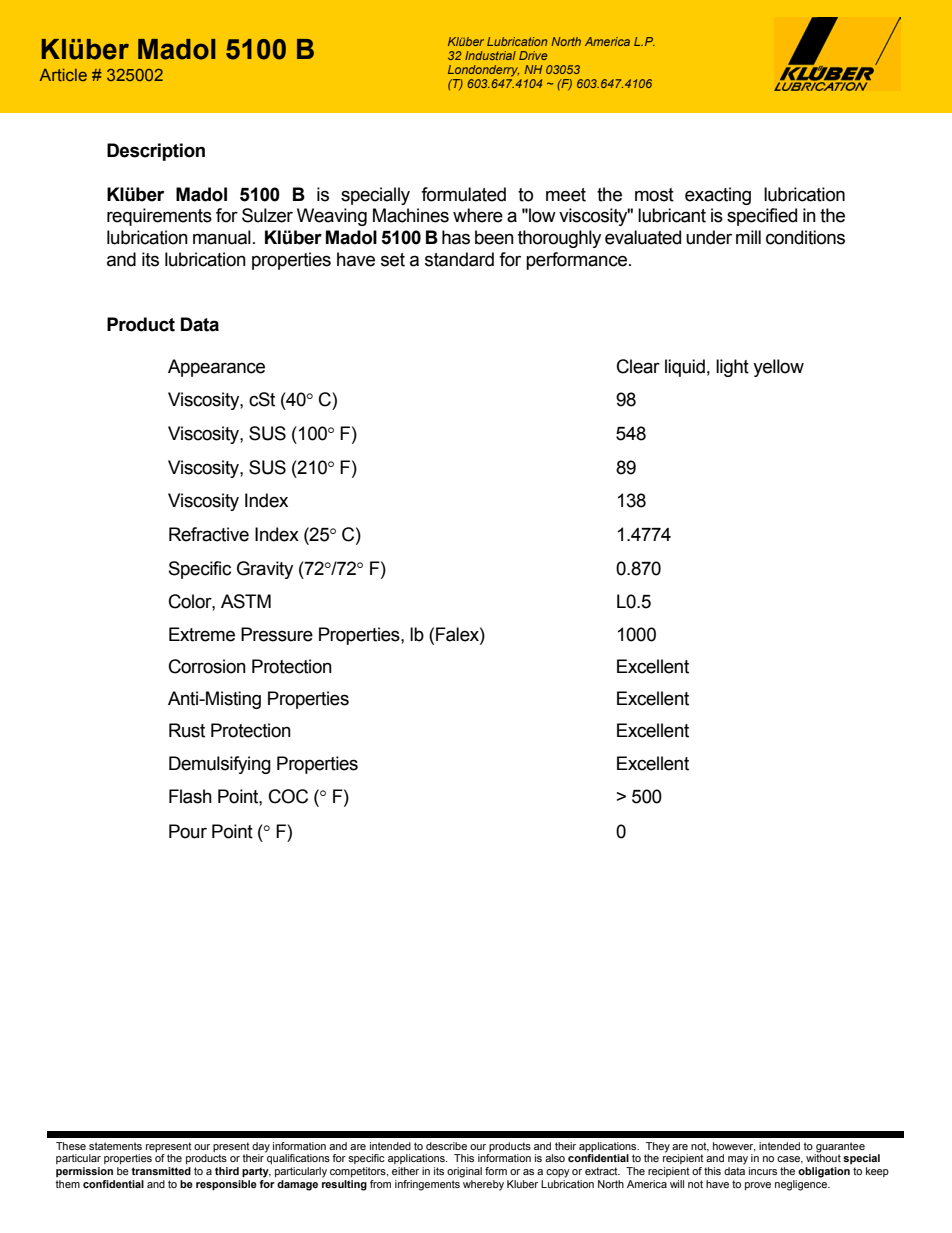 Image resolution: width=952 pixels, height=1233 pixels. Describe the element at coordinates (490, 55) in the screenshot. I see `Industrial` at that location.
